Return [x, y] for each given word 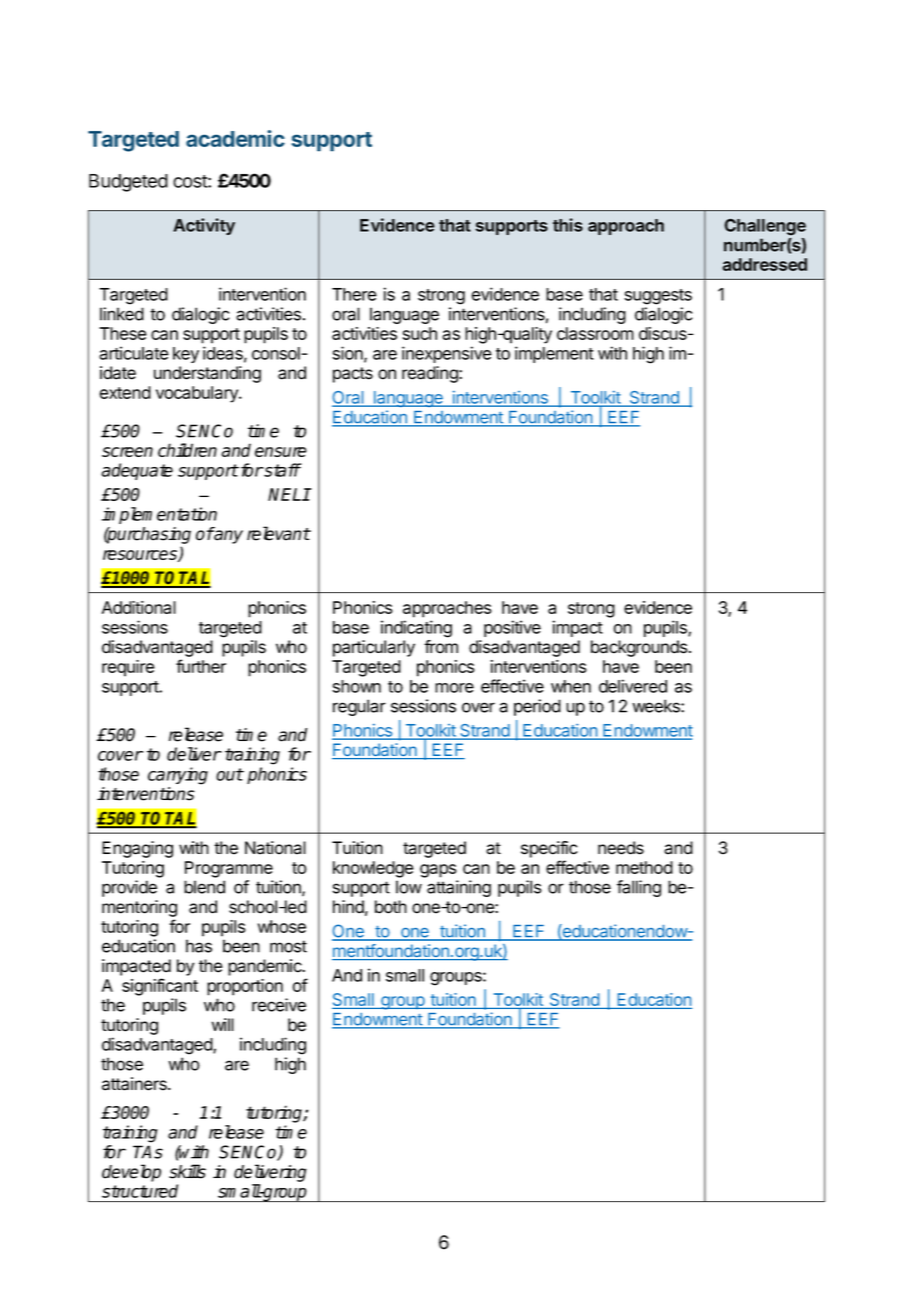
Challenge [765, 227]
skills [187, 1171]
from [441, 647]
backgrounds [640, 648]
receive [279, 1005]
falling [639, 888]
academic [235, 138]
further [201, 666]
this [568, 225]
